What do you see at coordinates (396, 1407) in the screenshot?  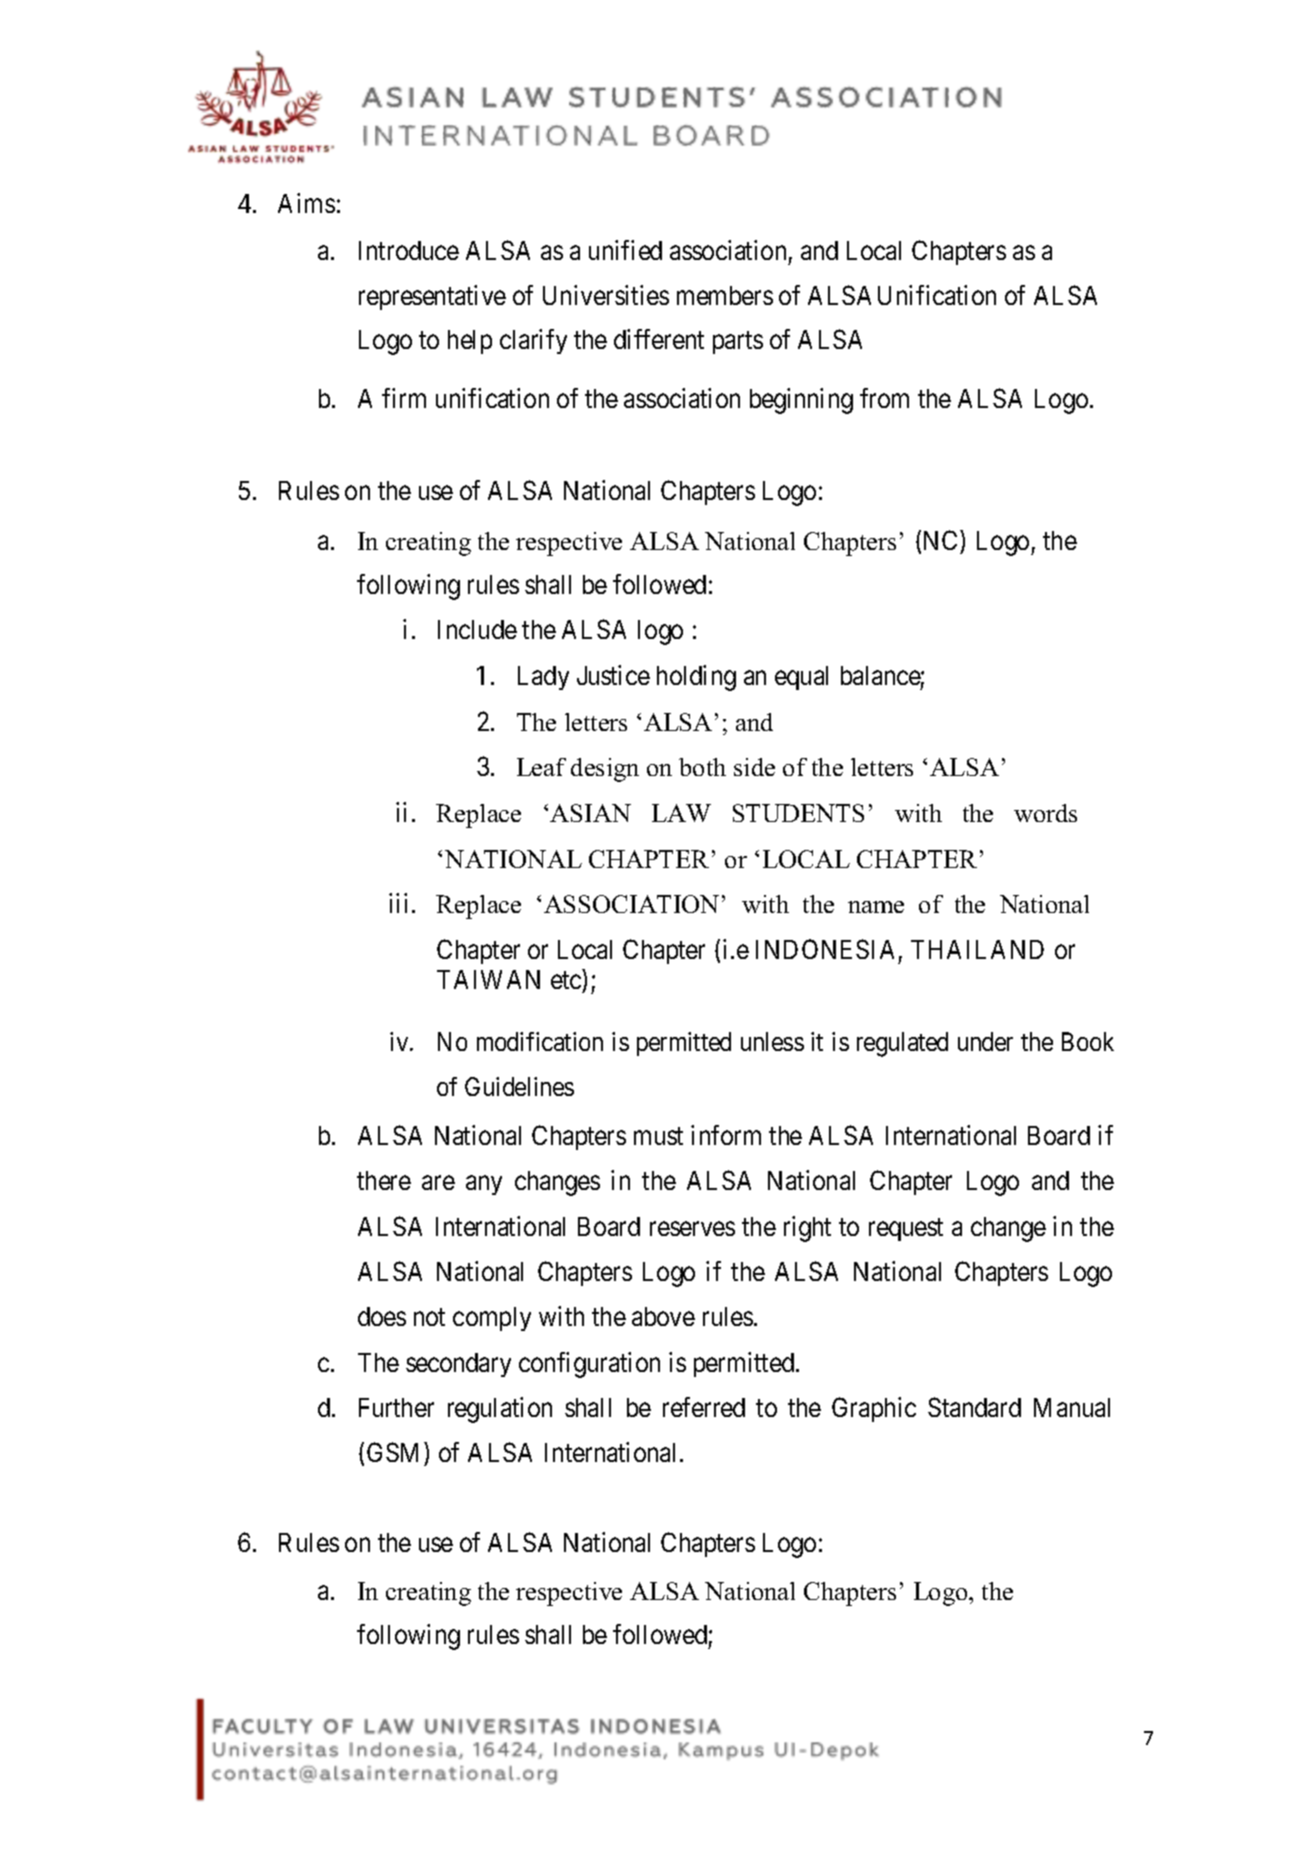 I see `Further` at bounding box center [396, 1407].
